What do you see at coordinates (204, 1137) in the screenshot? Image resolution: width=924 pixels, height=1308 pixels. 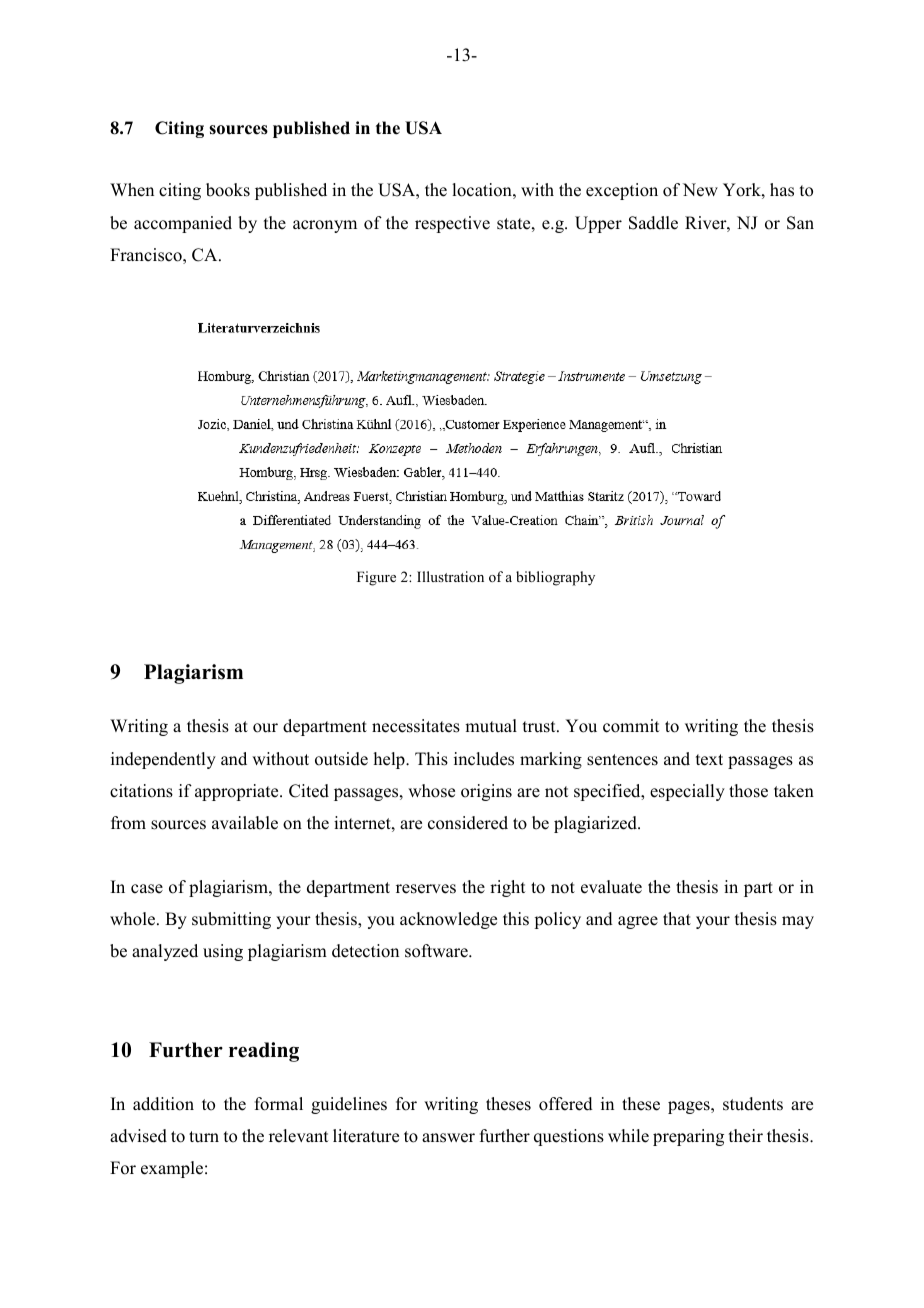 I see `turn` at bounding box center [204, 1137].
